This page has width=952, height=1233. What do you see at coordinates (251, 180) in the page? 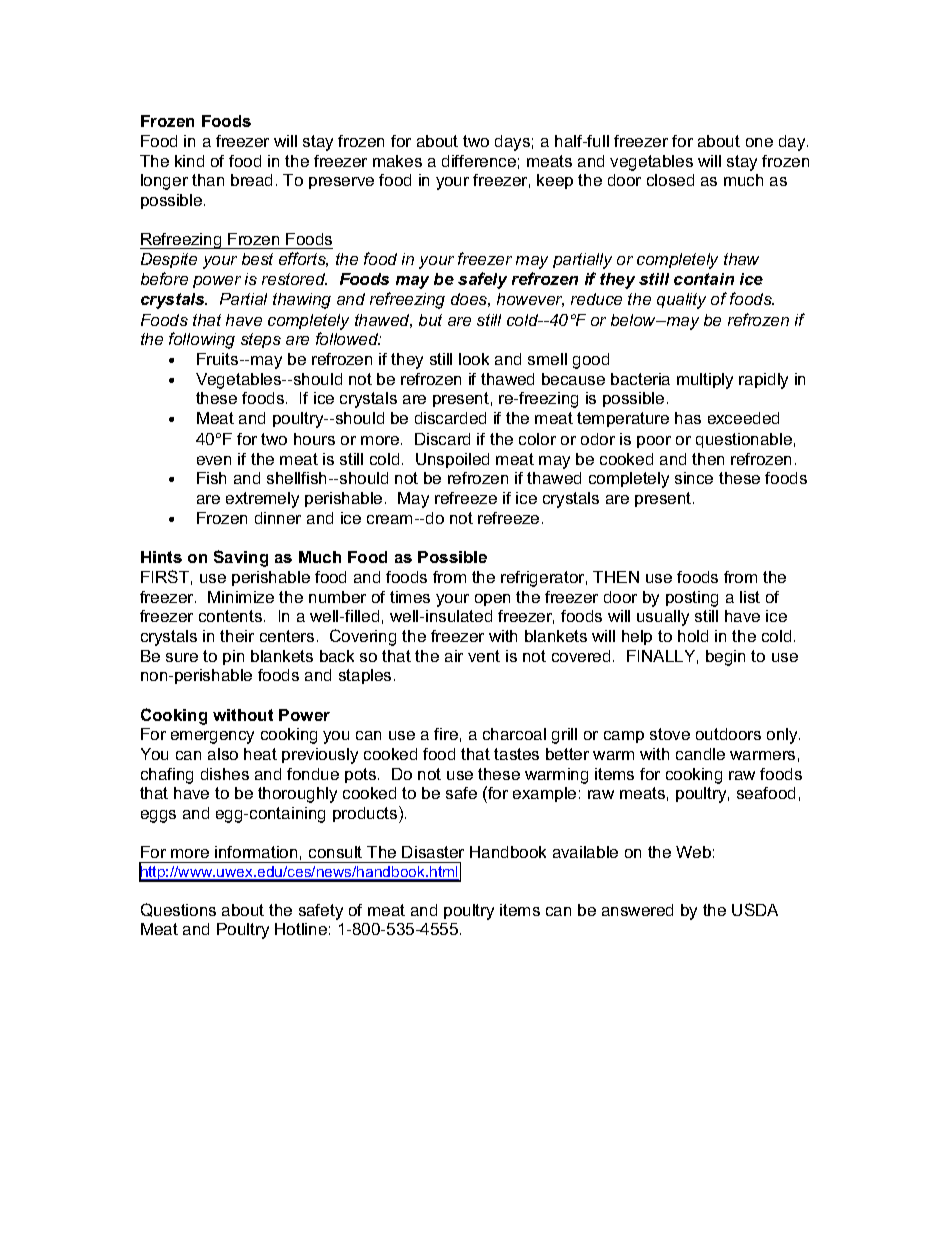
I see `bread` at bounding box center [251, 180].
